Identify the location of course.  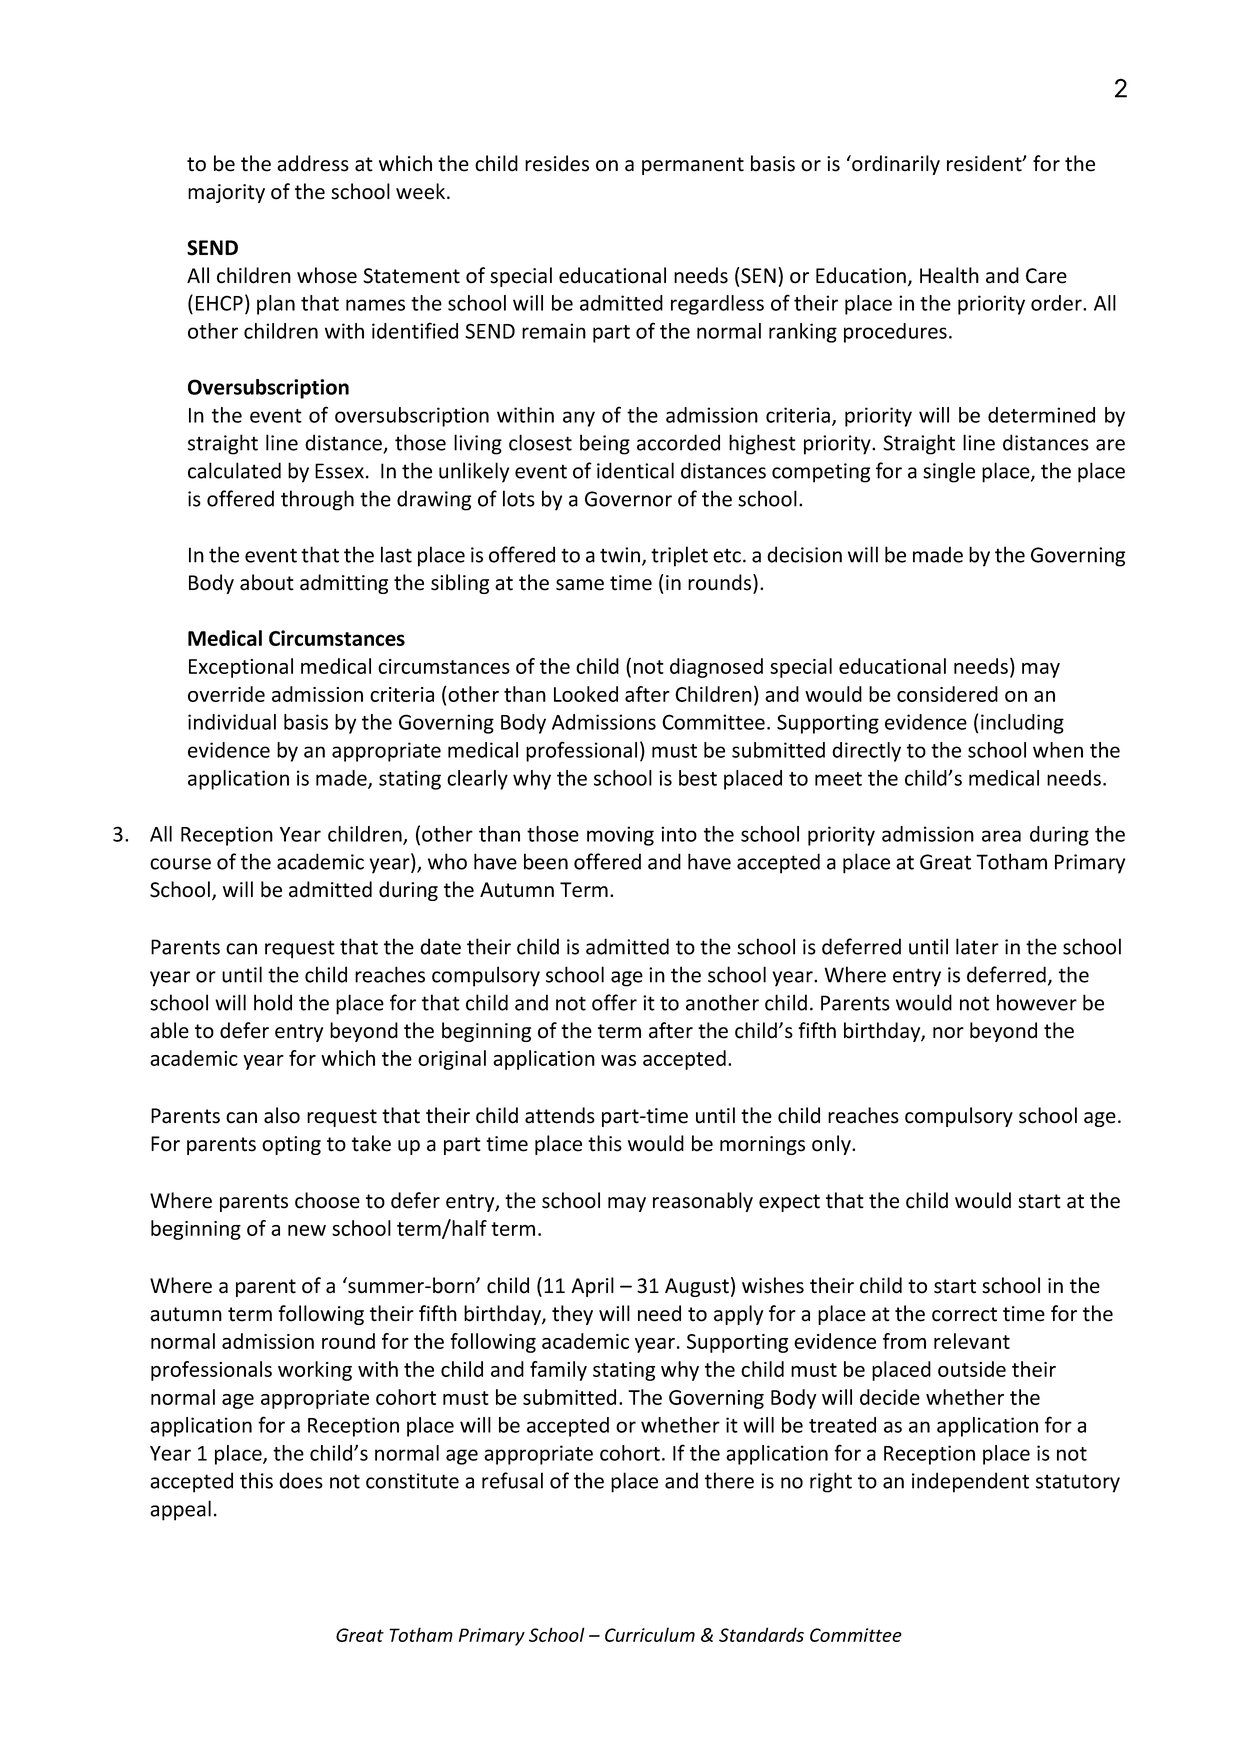
(180, 864).
